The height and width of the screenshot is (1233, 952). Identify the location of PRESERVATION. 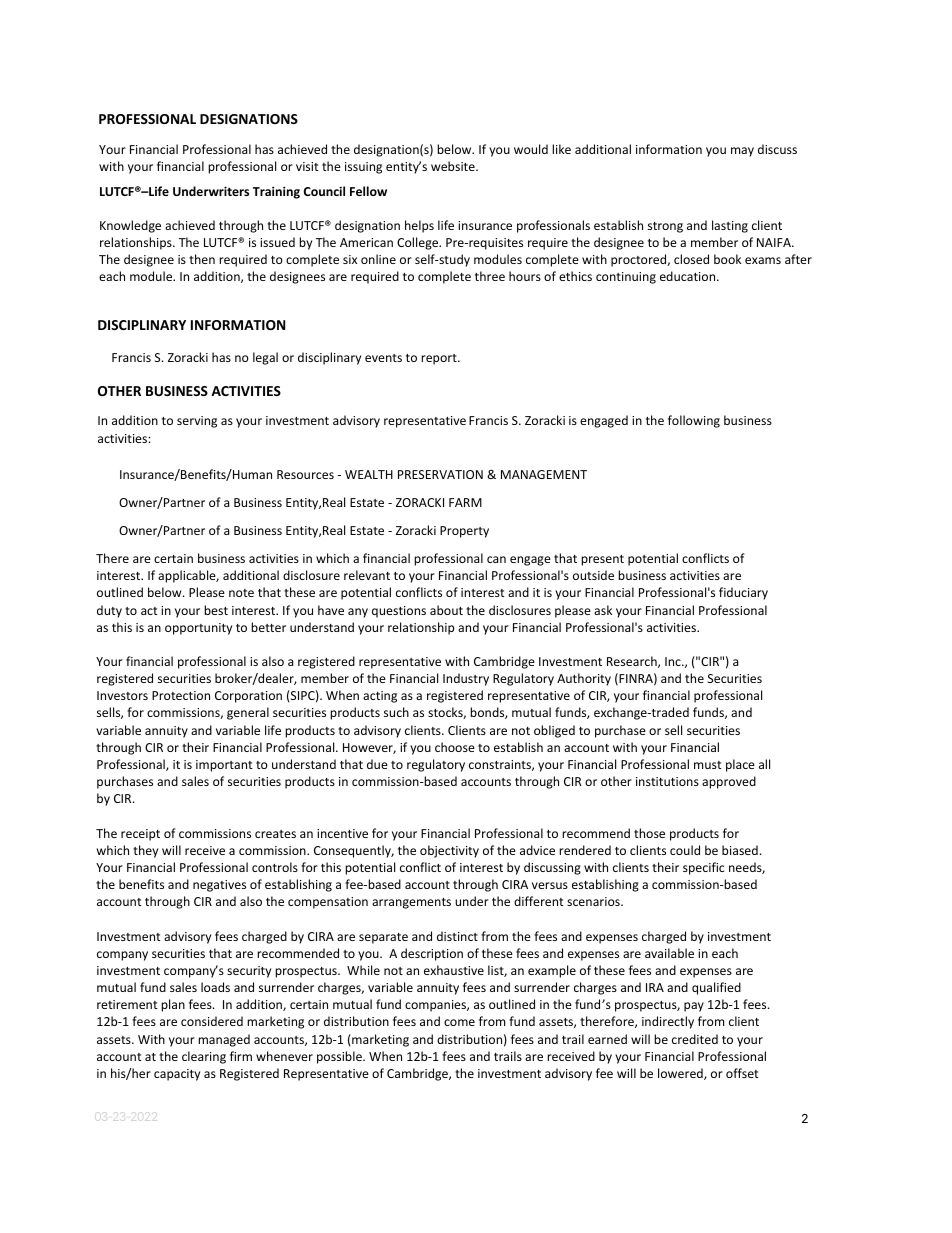
(440, 474).
